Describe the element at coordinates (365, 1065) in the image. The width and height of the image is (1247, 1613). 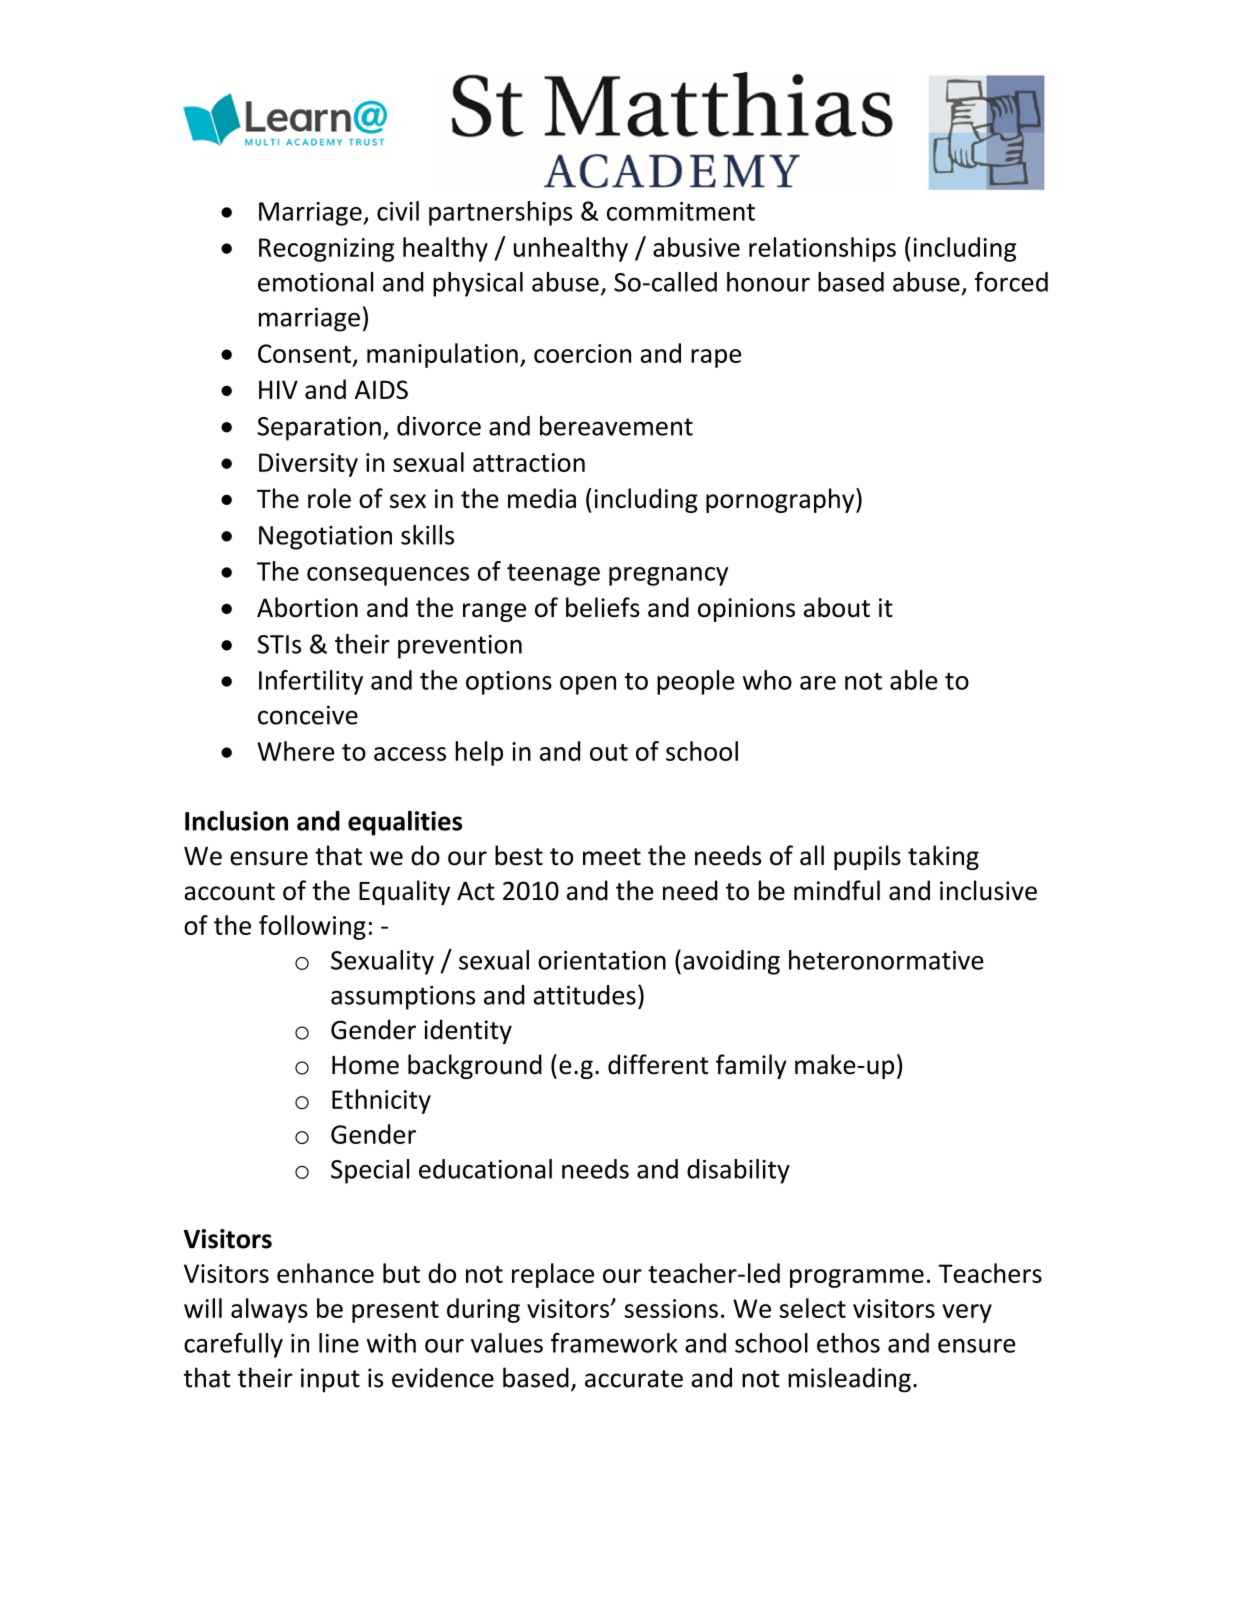
I see `Home` at that location.
